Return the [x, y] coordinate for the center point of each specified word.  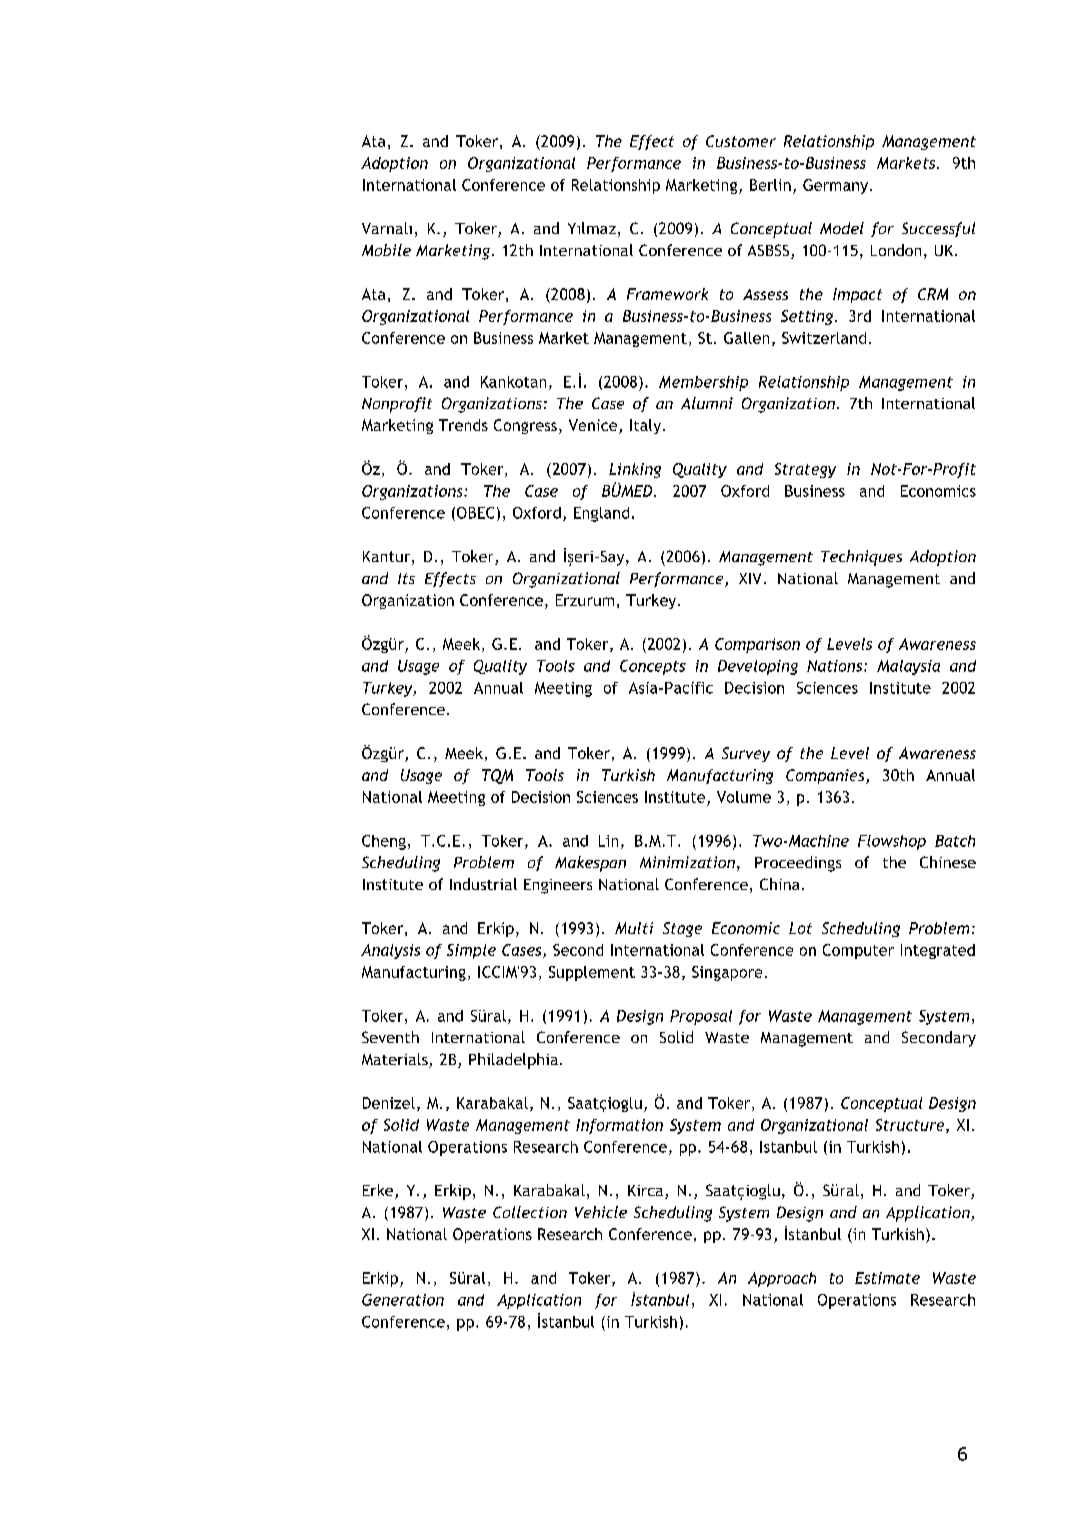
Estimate [887, 1278]
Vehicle [601, 1212]
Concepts [653, 667]
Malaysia [908, 667]
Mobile [386, 250]
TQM [497, 776]
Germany [837, 186]
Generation [403, 1300]
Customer [741, 141]
